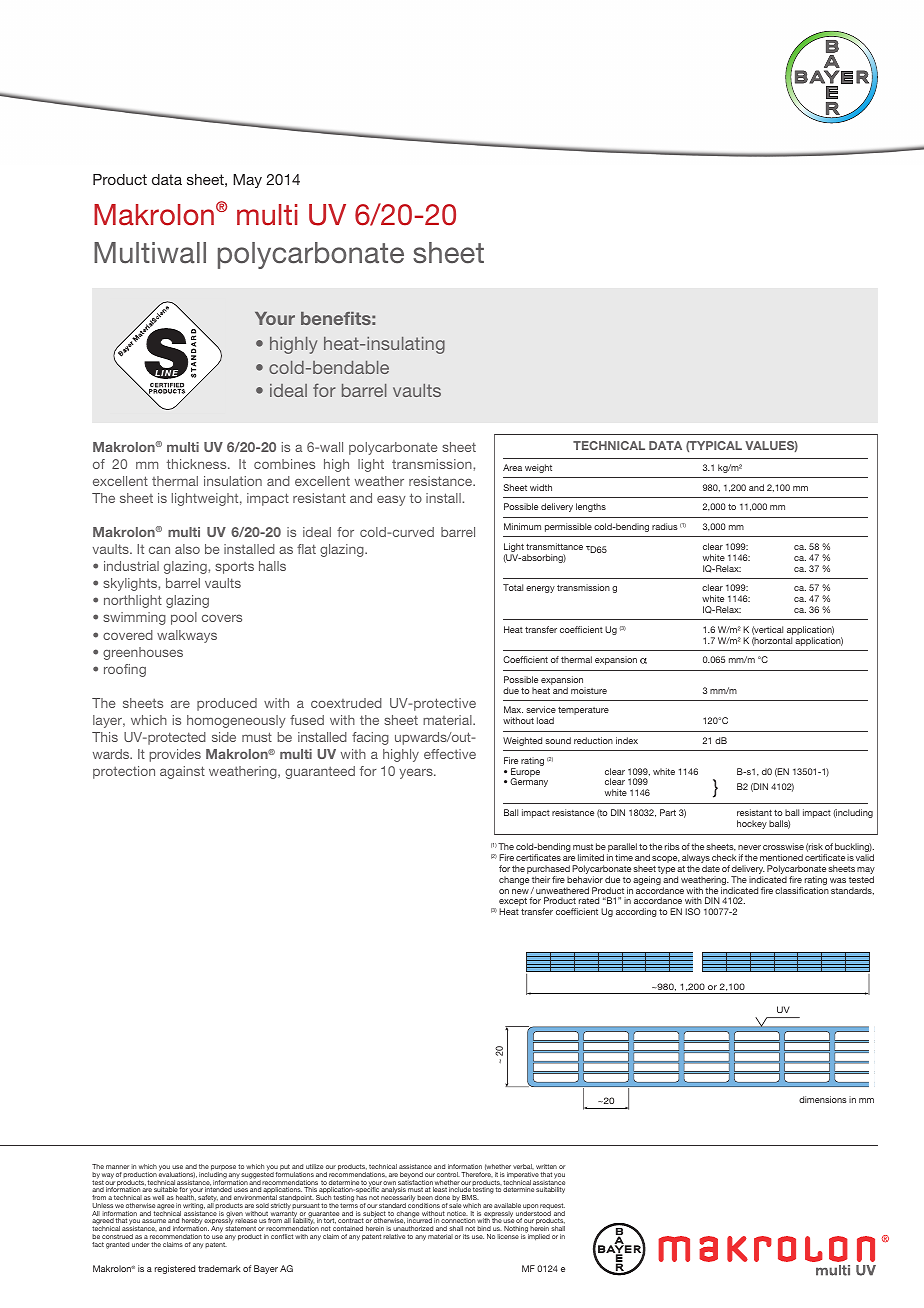 The height and width of the screenshot is (1308, 924). Describe the element at coordinates (219, 1268) in the screenshot. I see `trademark` at that location.
